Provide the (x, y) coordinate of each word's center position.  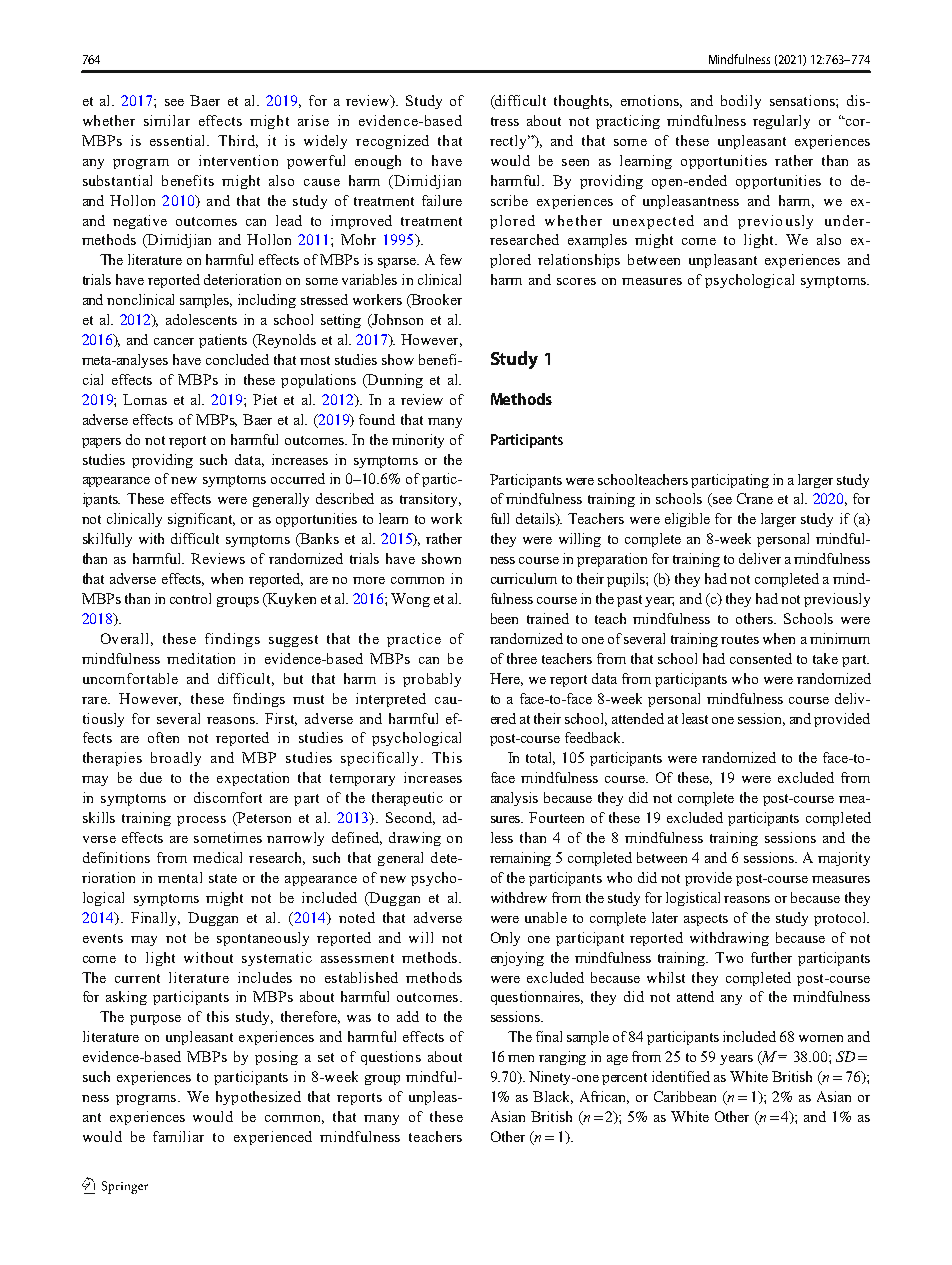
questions (391, 1058)
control (190, 598)
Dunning (394, 381)
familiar (178, 1136)
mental (180, 877)
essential (179, 140)
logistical (693, 899)
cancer (174, 341)
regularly (781, 122)
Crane (755, 498)
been (504, 618)
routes (740, 639)
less (502, 837)
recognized (392, 142)
